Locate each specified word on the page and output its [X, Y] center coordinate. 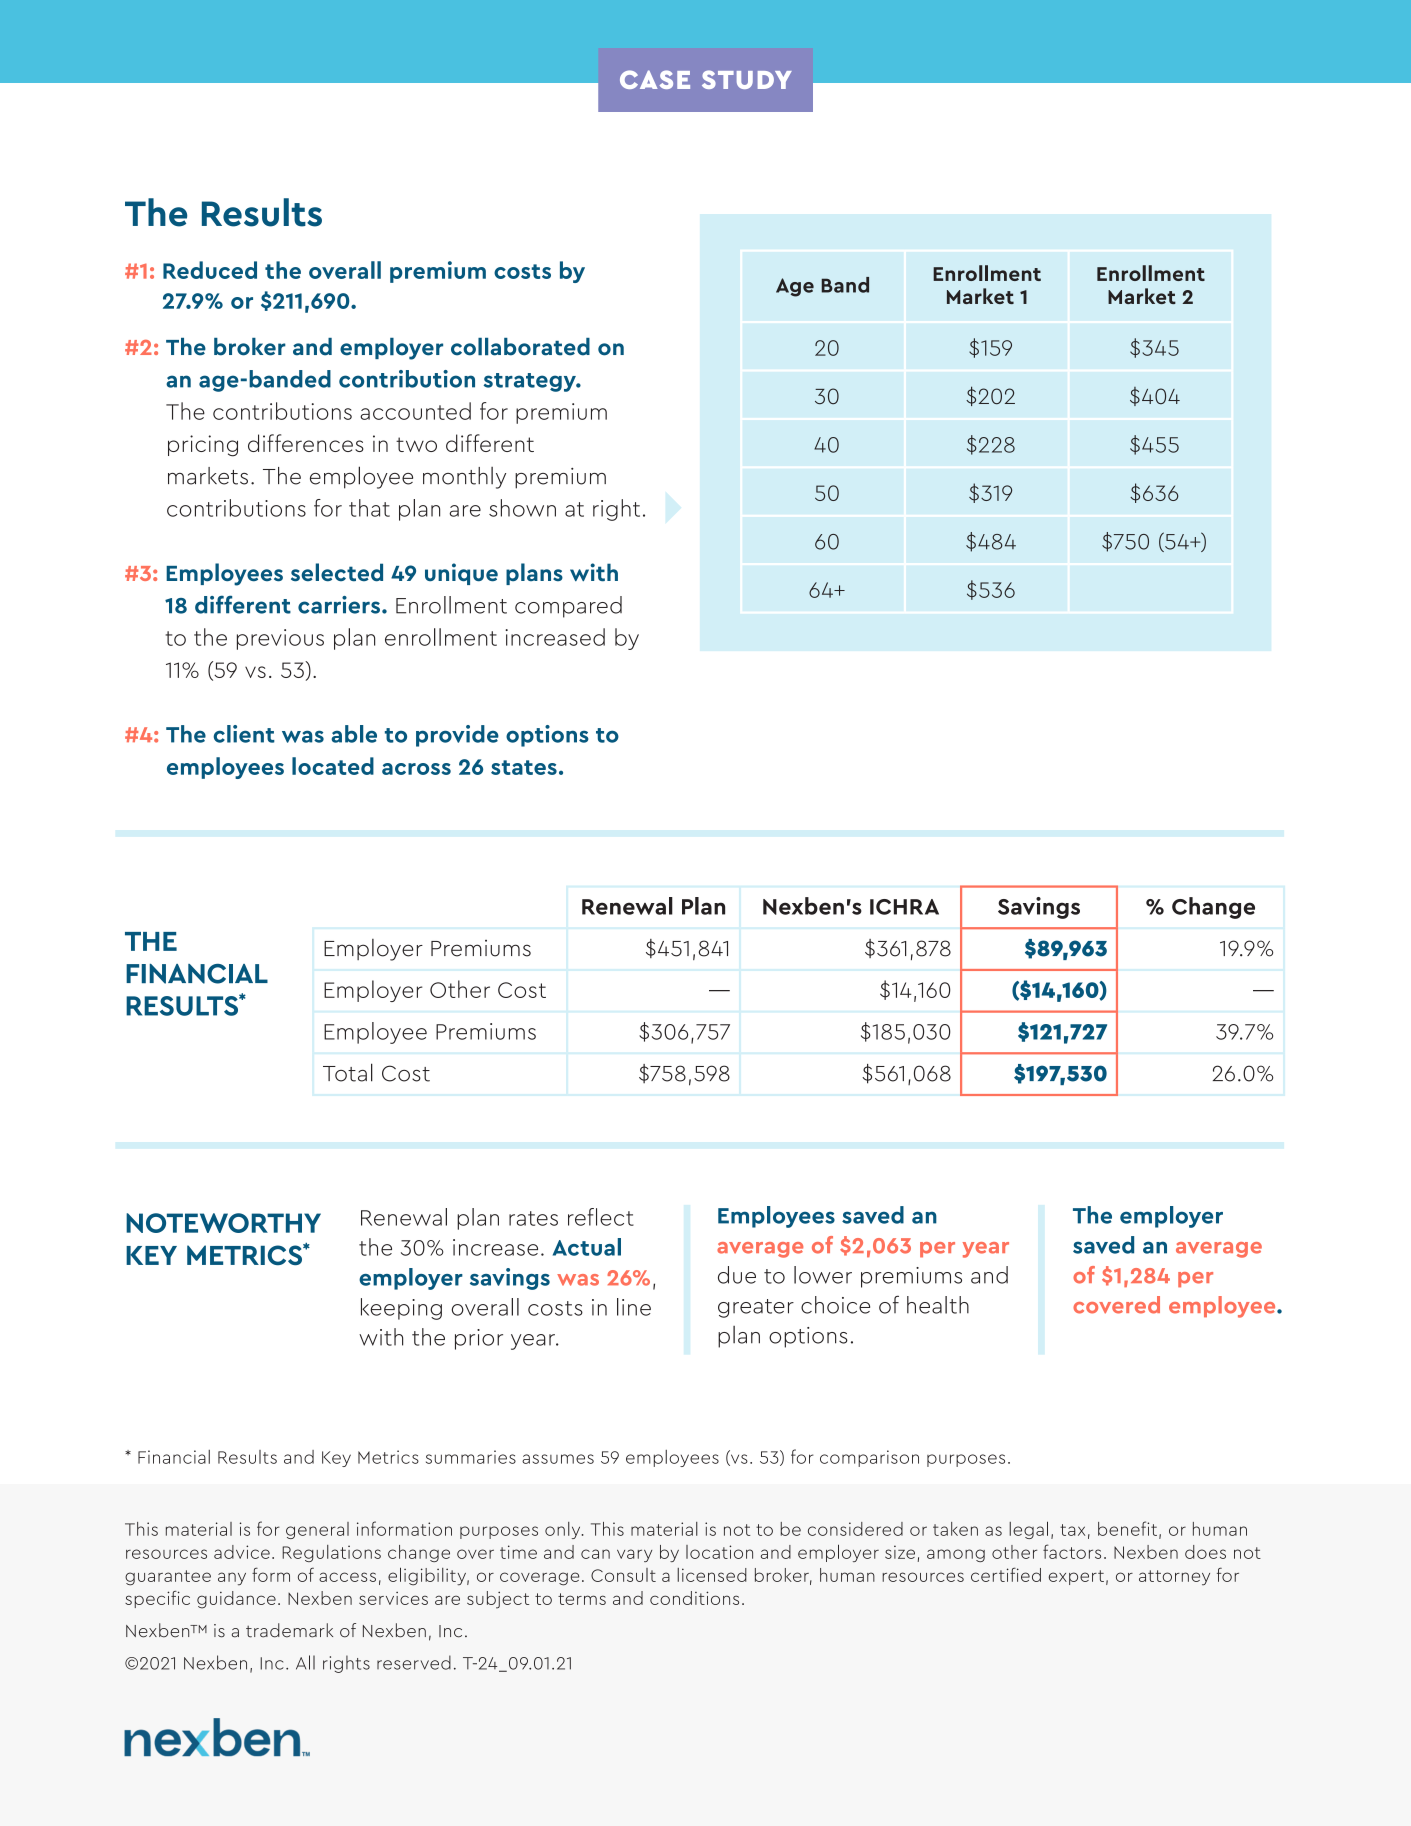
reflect [601, 1217]
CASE [655, 79]
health [938, 1305]
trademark [289, 1630]
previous [280, 639]
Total [348, 1072]
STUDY [747, 79]
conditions [694, 1598]
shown [522, 508]
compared [568, 607]
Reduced [210, 270]
